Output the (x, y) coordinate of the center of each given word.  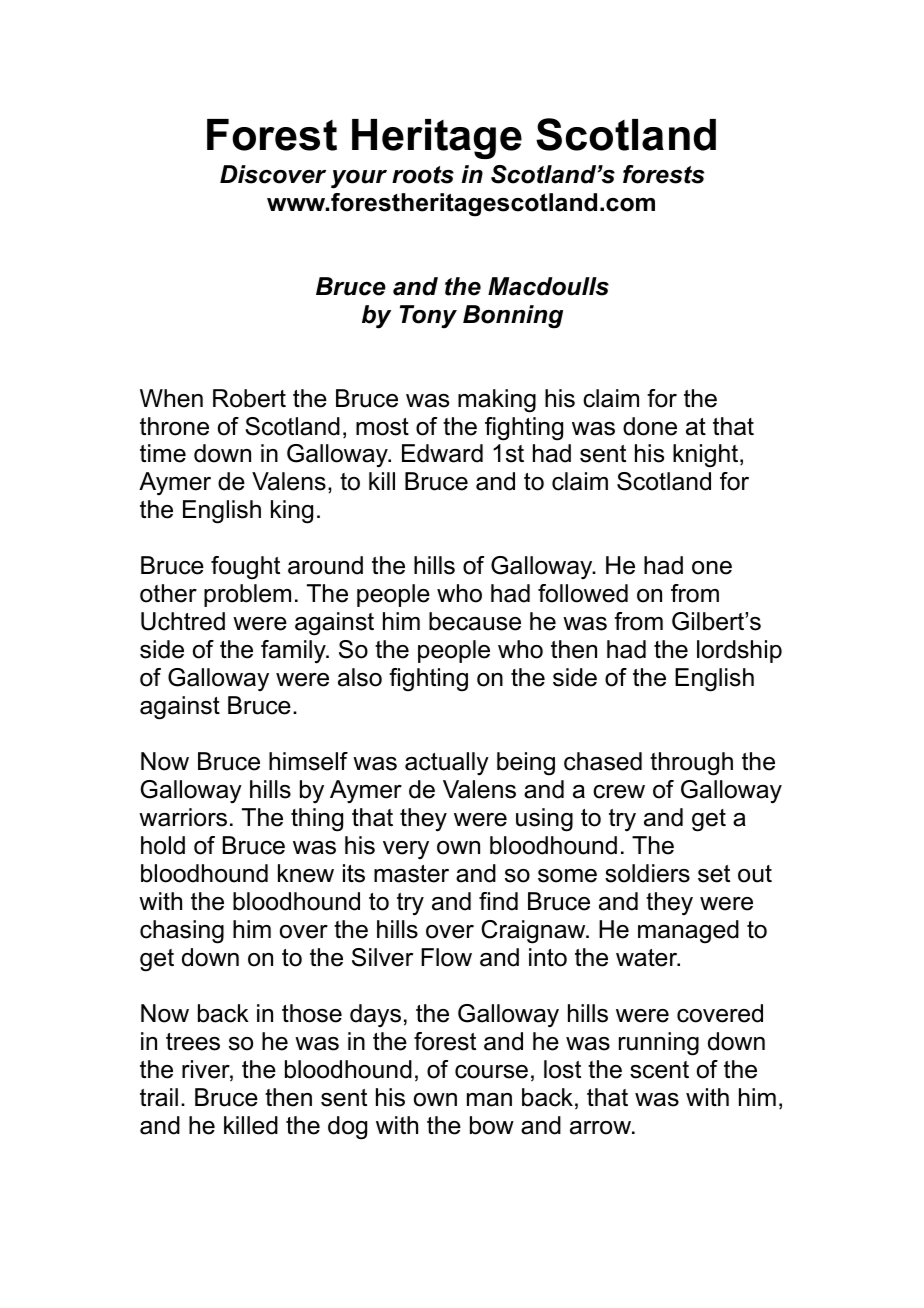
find (498, 901)
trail (159, 1097)
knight (707, 456)
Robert (249, 398)
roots (423, 175)
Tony (428, 317)
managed (688, 932)
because (475, 621)
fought (245, 568)
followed (583, 593)
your (359, 179)
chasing (182, 932)
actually (447, 764)
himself (308, 761)
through (691, 764)
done (650, 426)
